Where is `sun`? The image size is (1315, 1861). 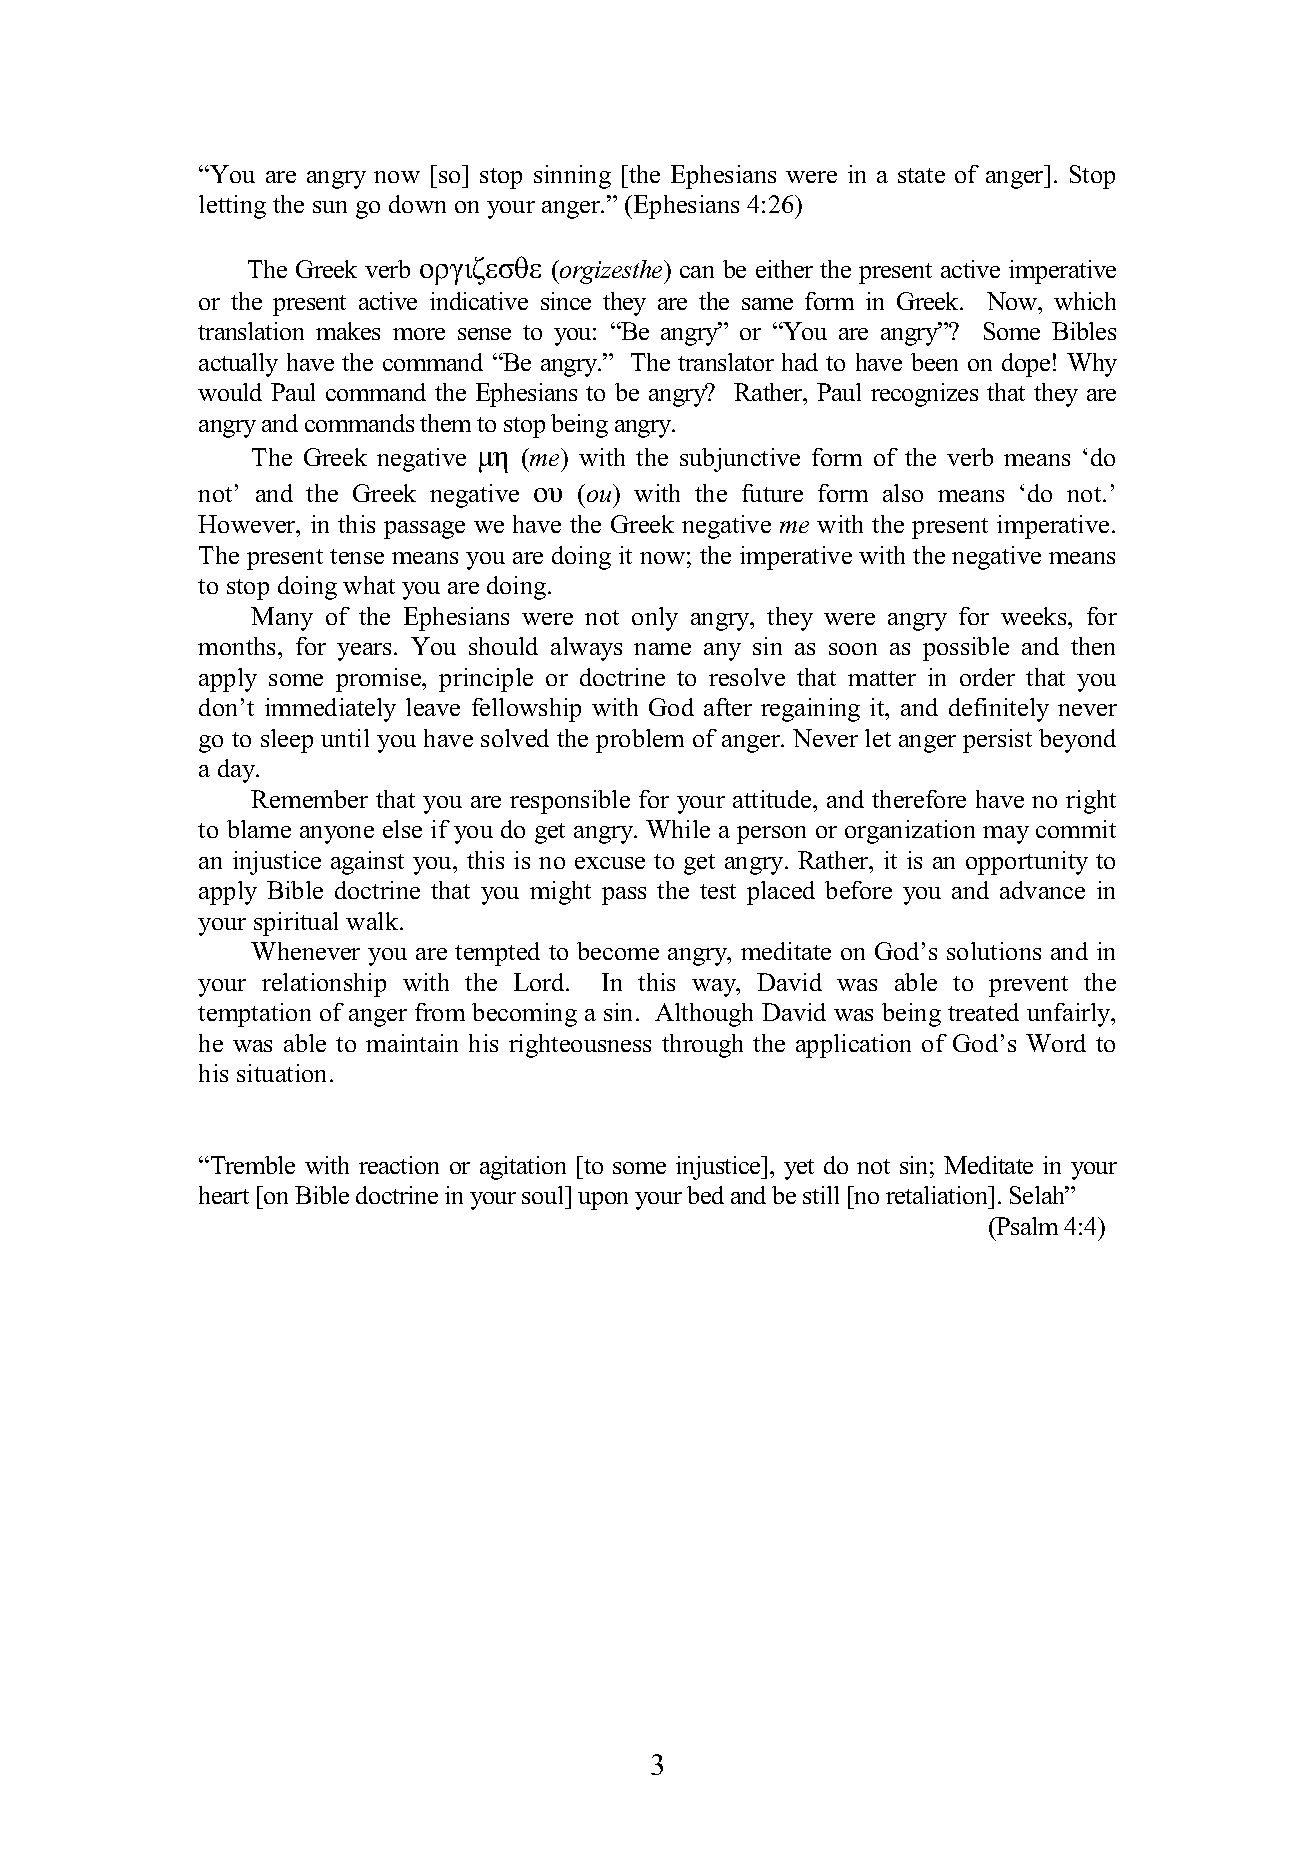 sun is located at coordinates (330, 207).
